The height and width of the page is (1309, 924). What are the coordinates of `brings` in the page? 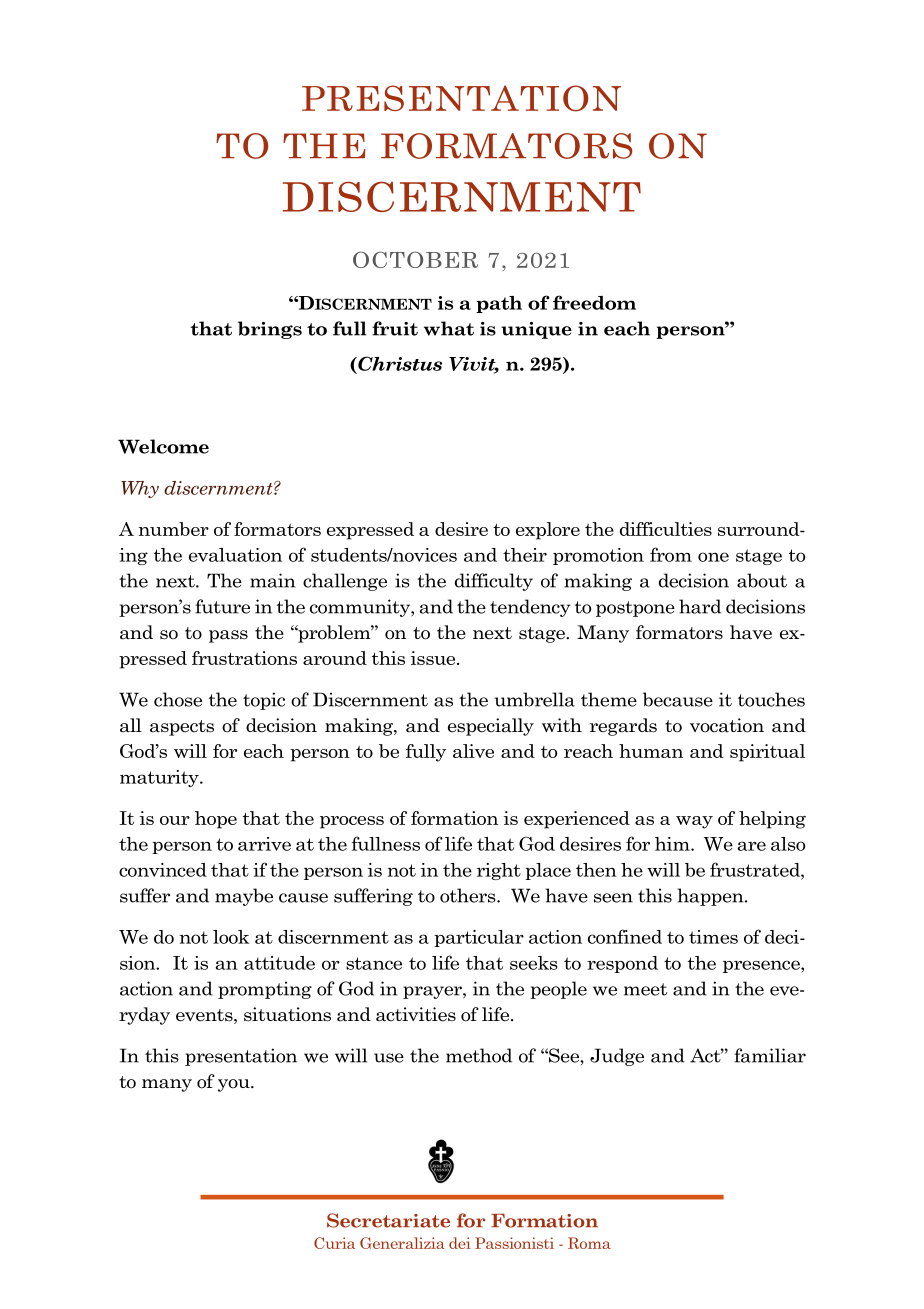 It's located at (270, 330).
